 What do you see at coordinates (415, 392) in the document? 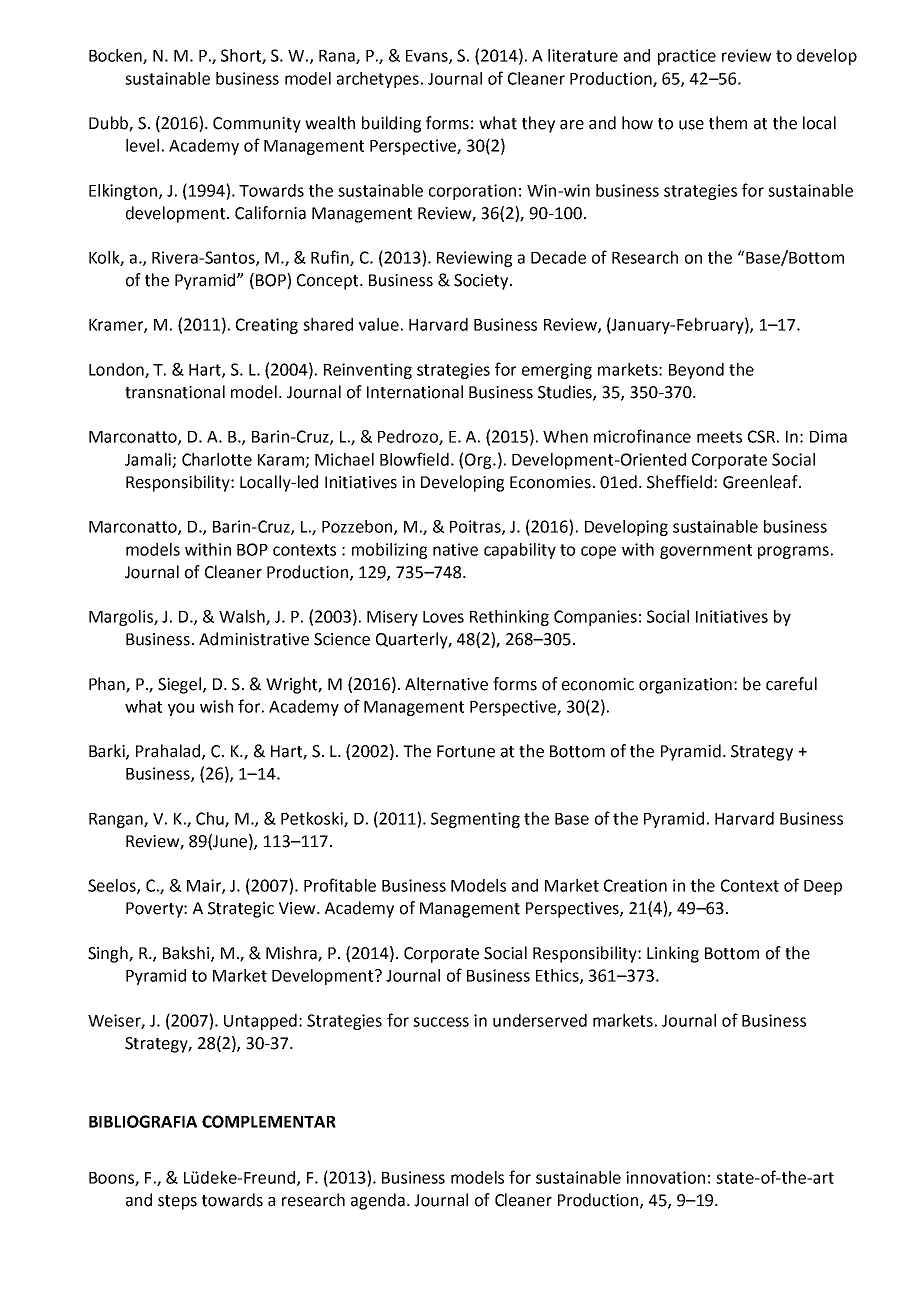
I see `International` at bounding box center [415, 392].
